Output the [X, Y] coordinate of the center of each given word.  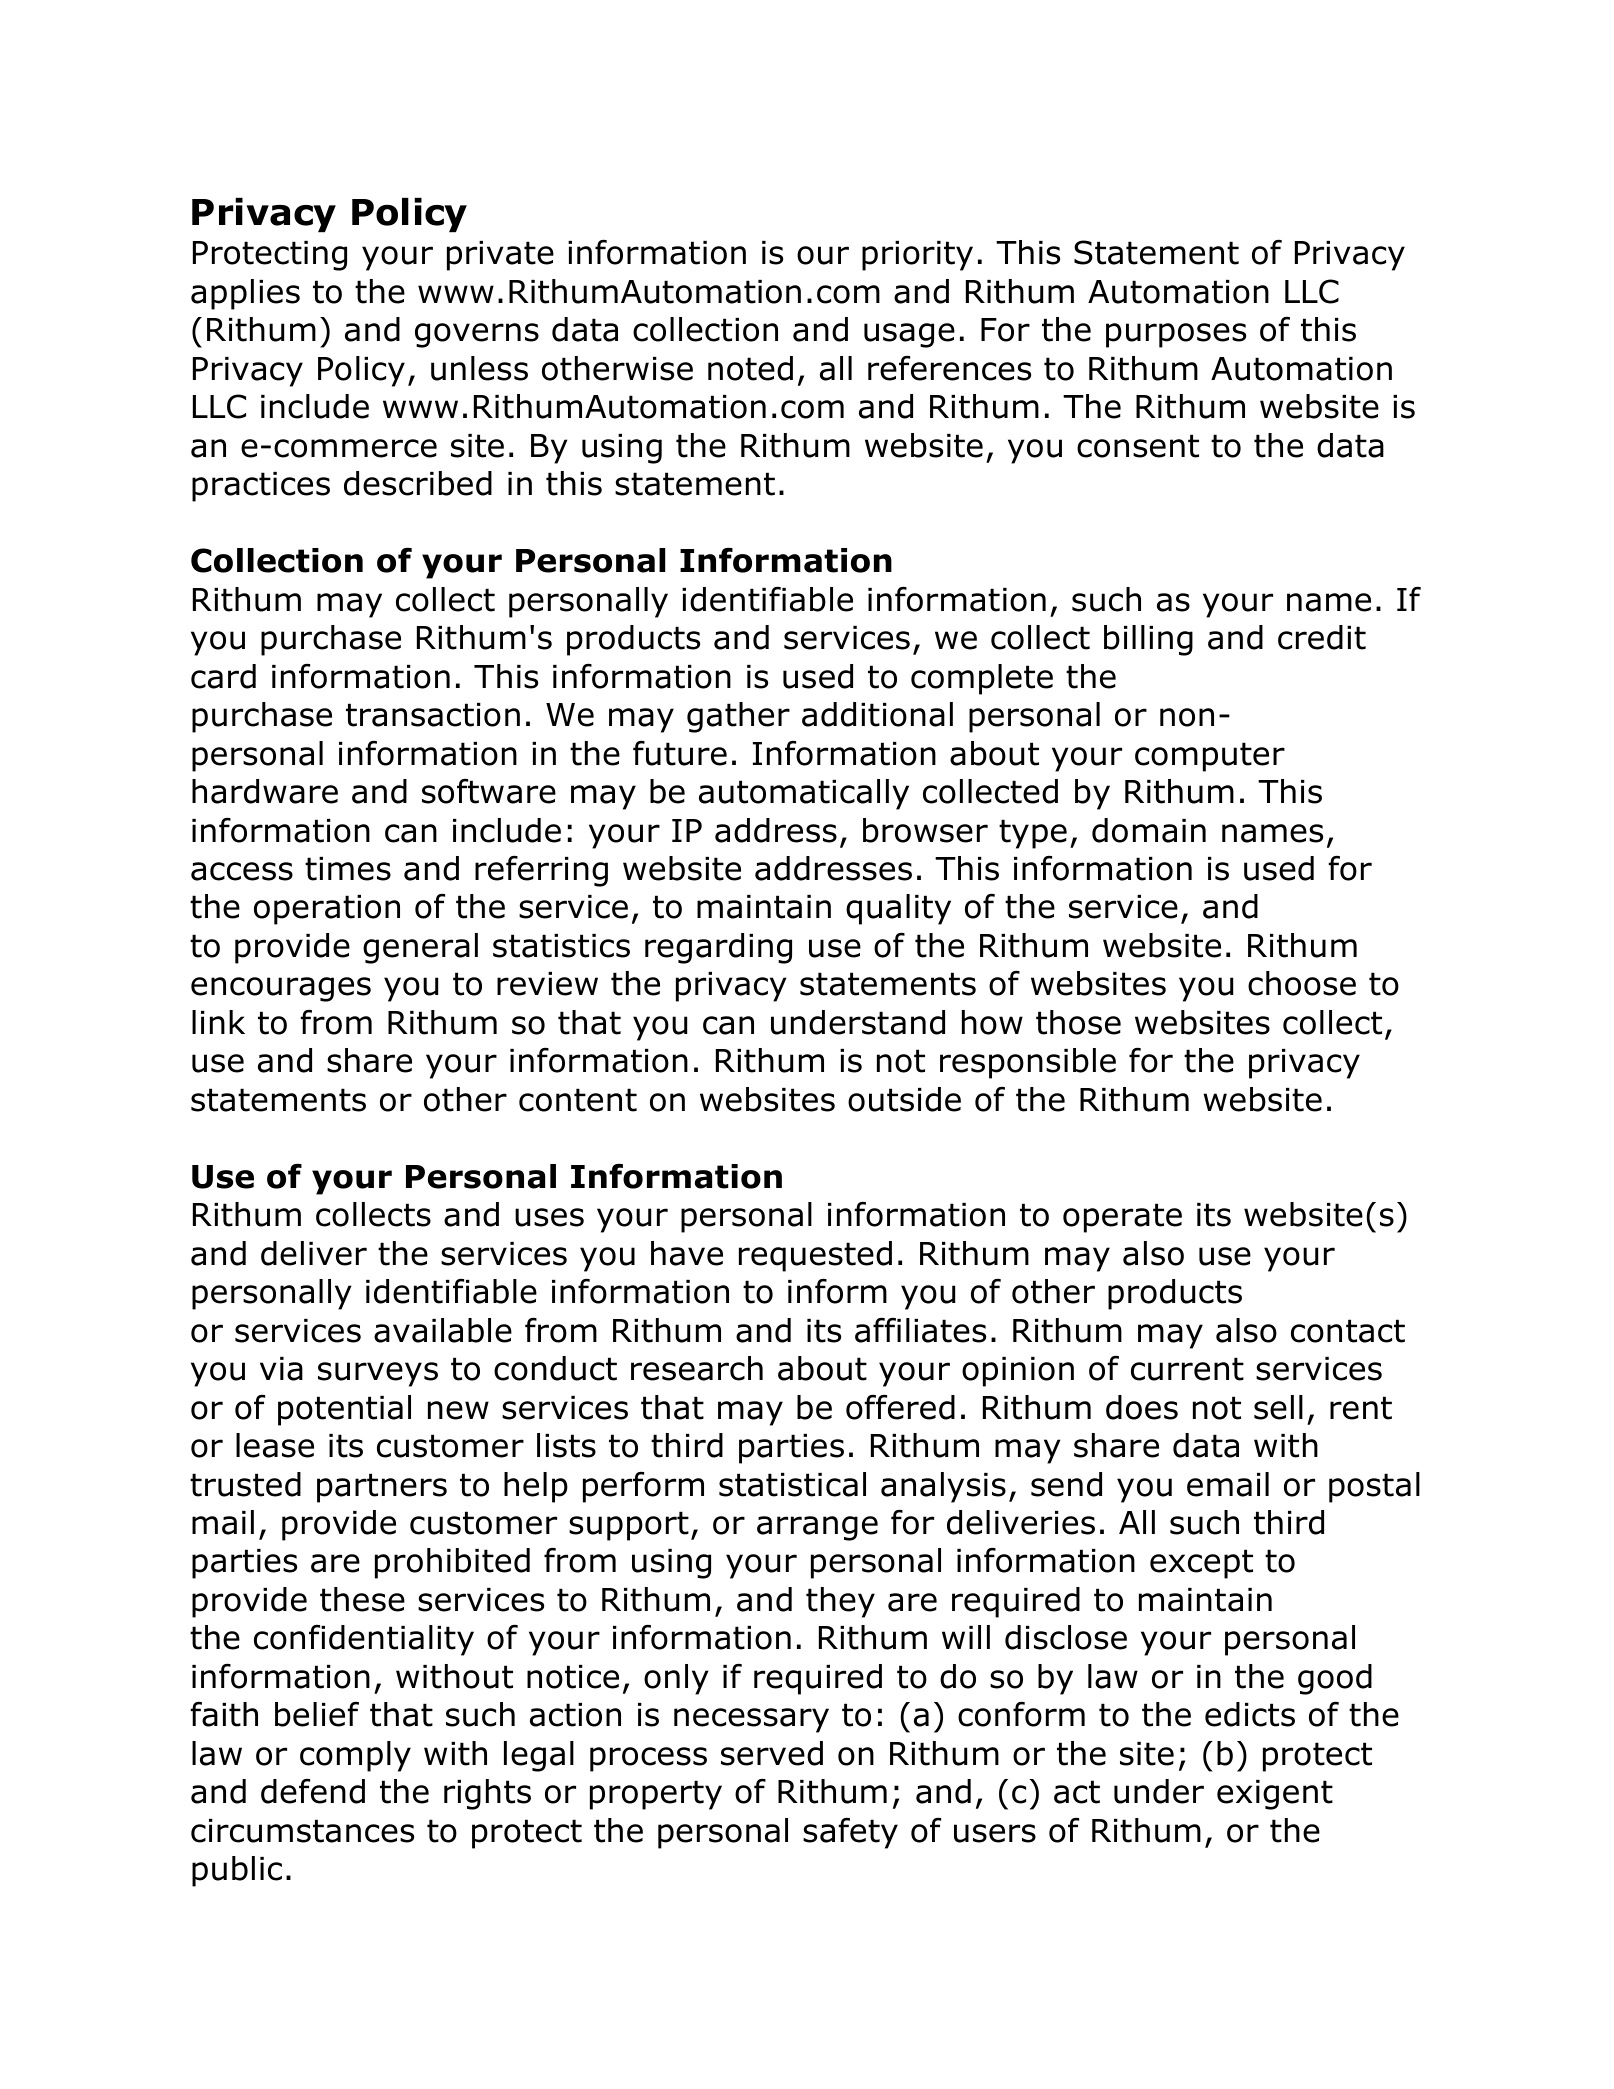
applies [245, 294]
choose [1302, 983]
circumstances [302, 1831]
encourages [281, 989]
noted [750, 368]
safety [850, 1833]
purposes [1176, 335]
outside [904, 1099]
